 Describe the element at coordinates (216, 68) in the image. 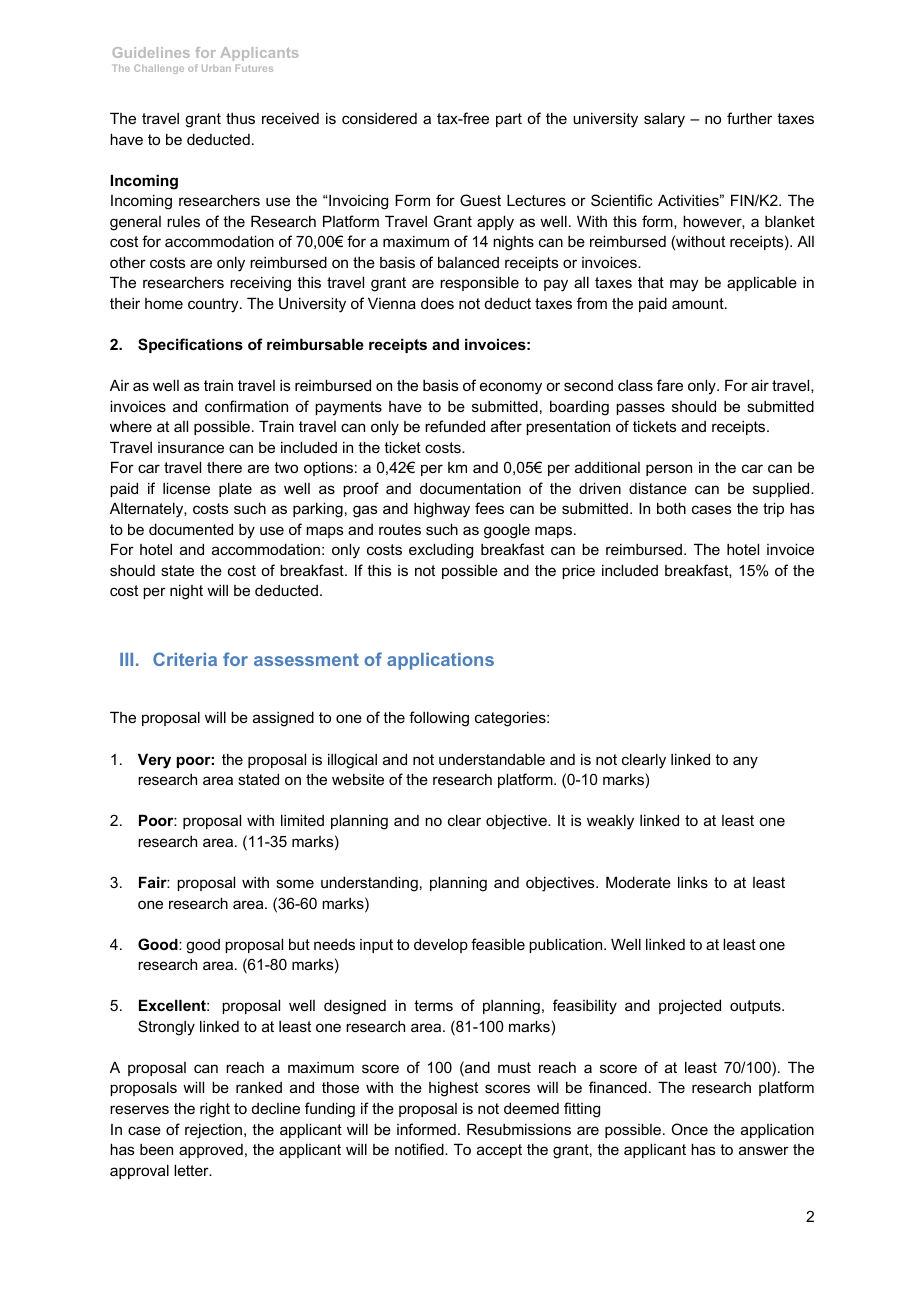

I see `Urban` at that location.
